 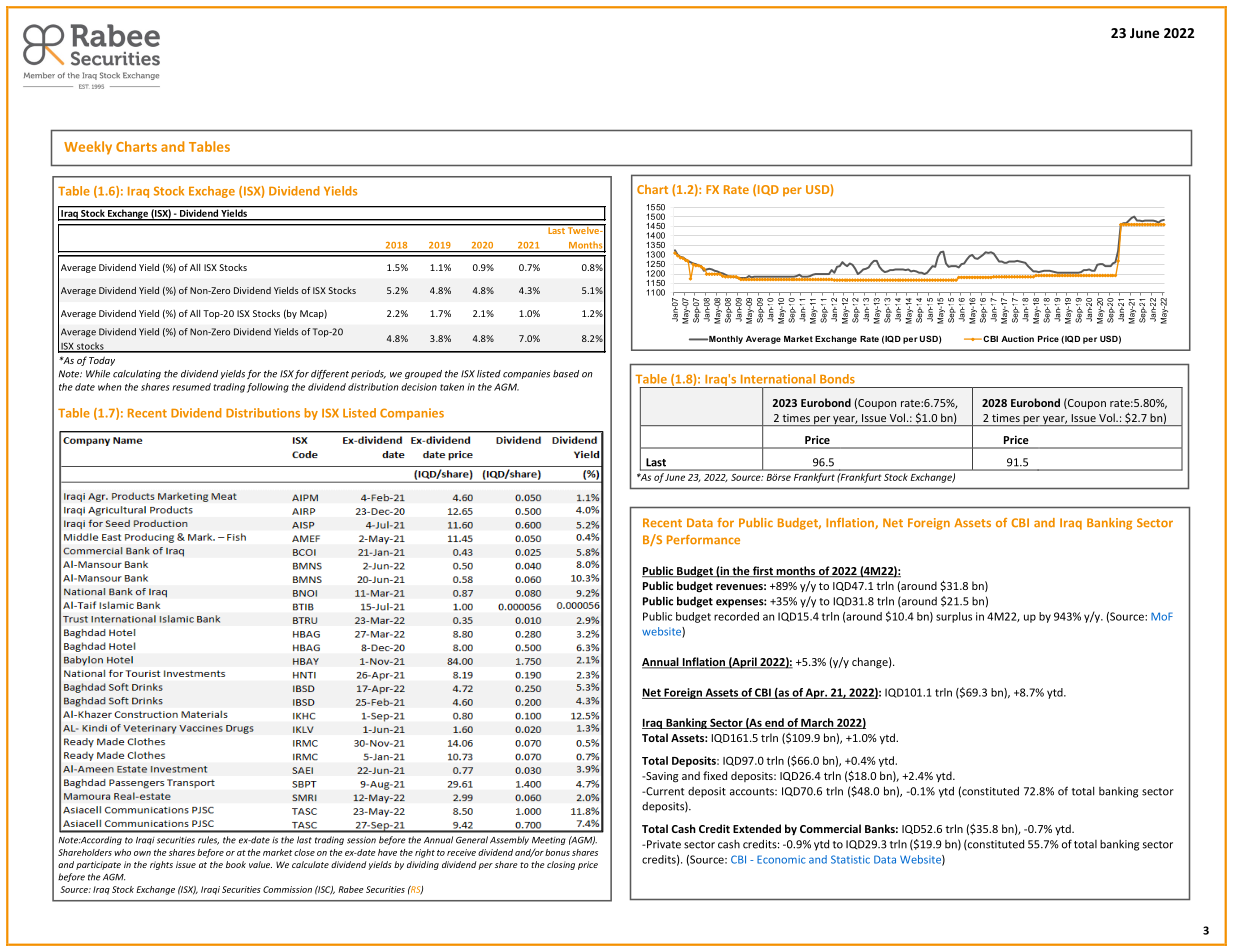 I want to click on Exchage, so click(x=212, y=192).
